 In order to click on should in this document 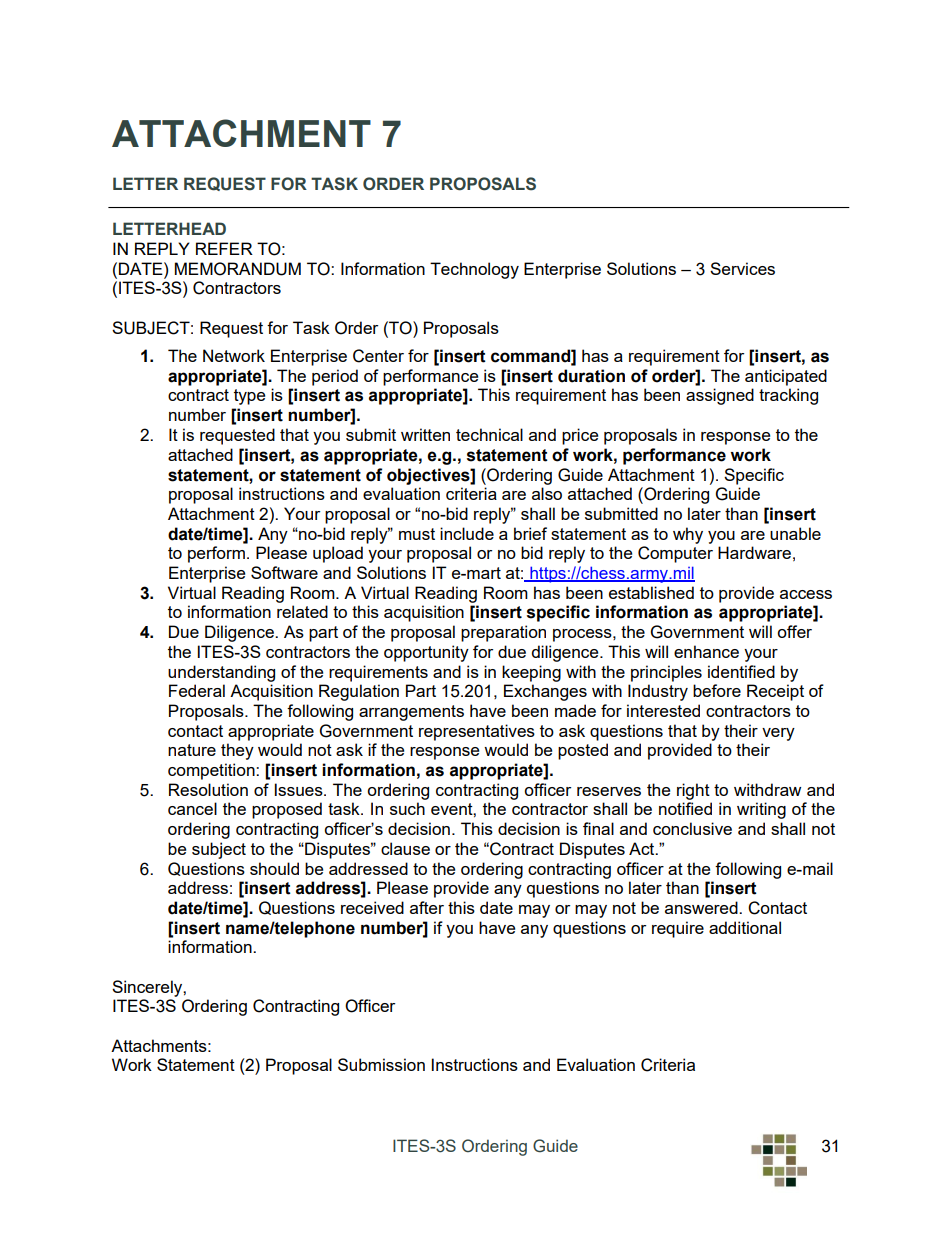, I will do `click(274, 868)`.
